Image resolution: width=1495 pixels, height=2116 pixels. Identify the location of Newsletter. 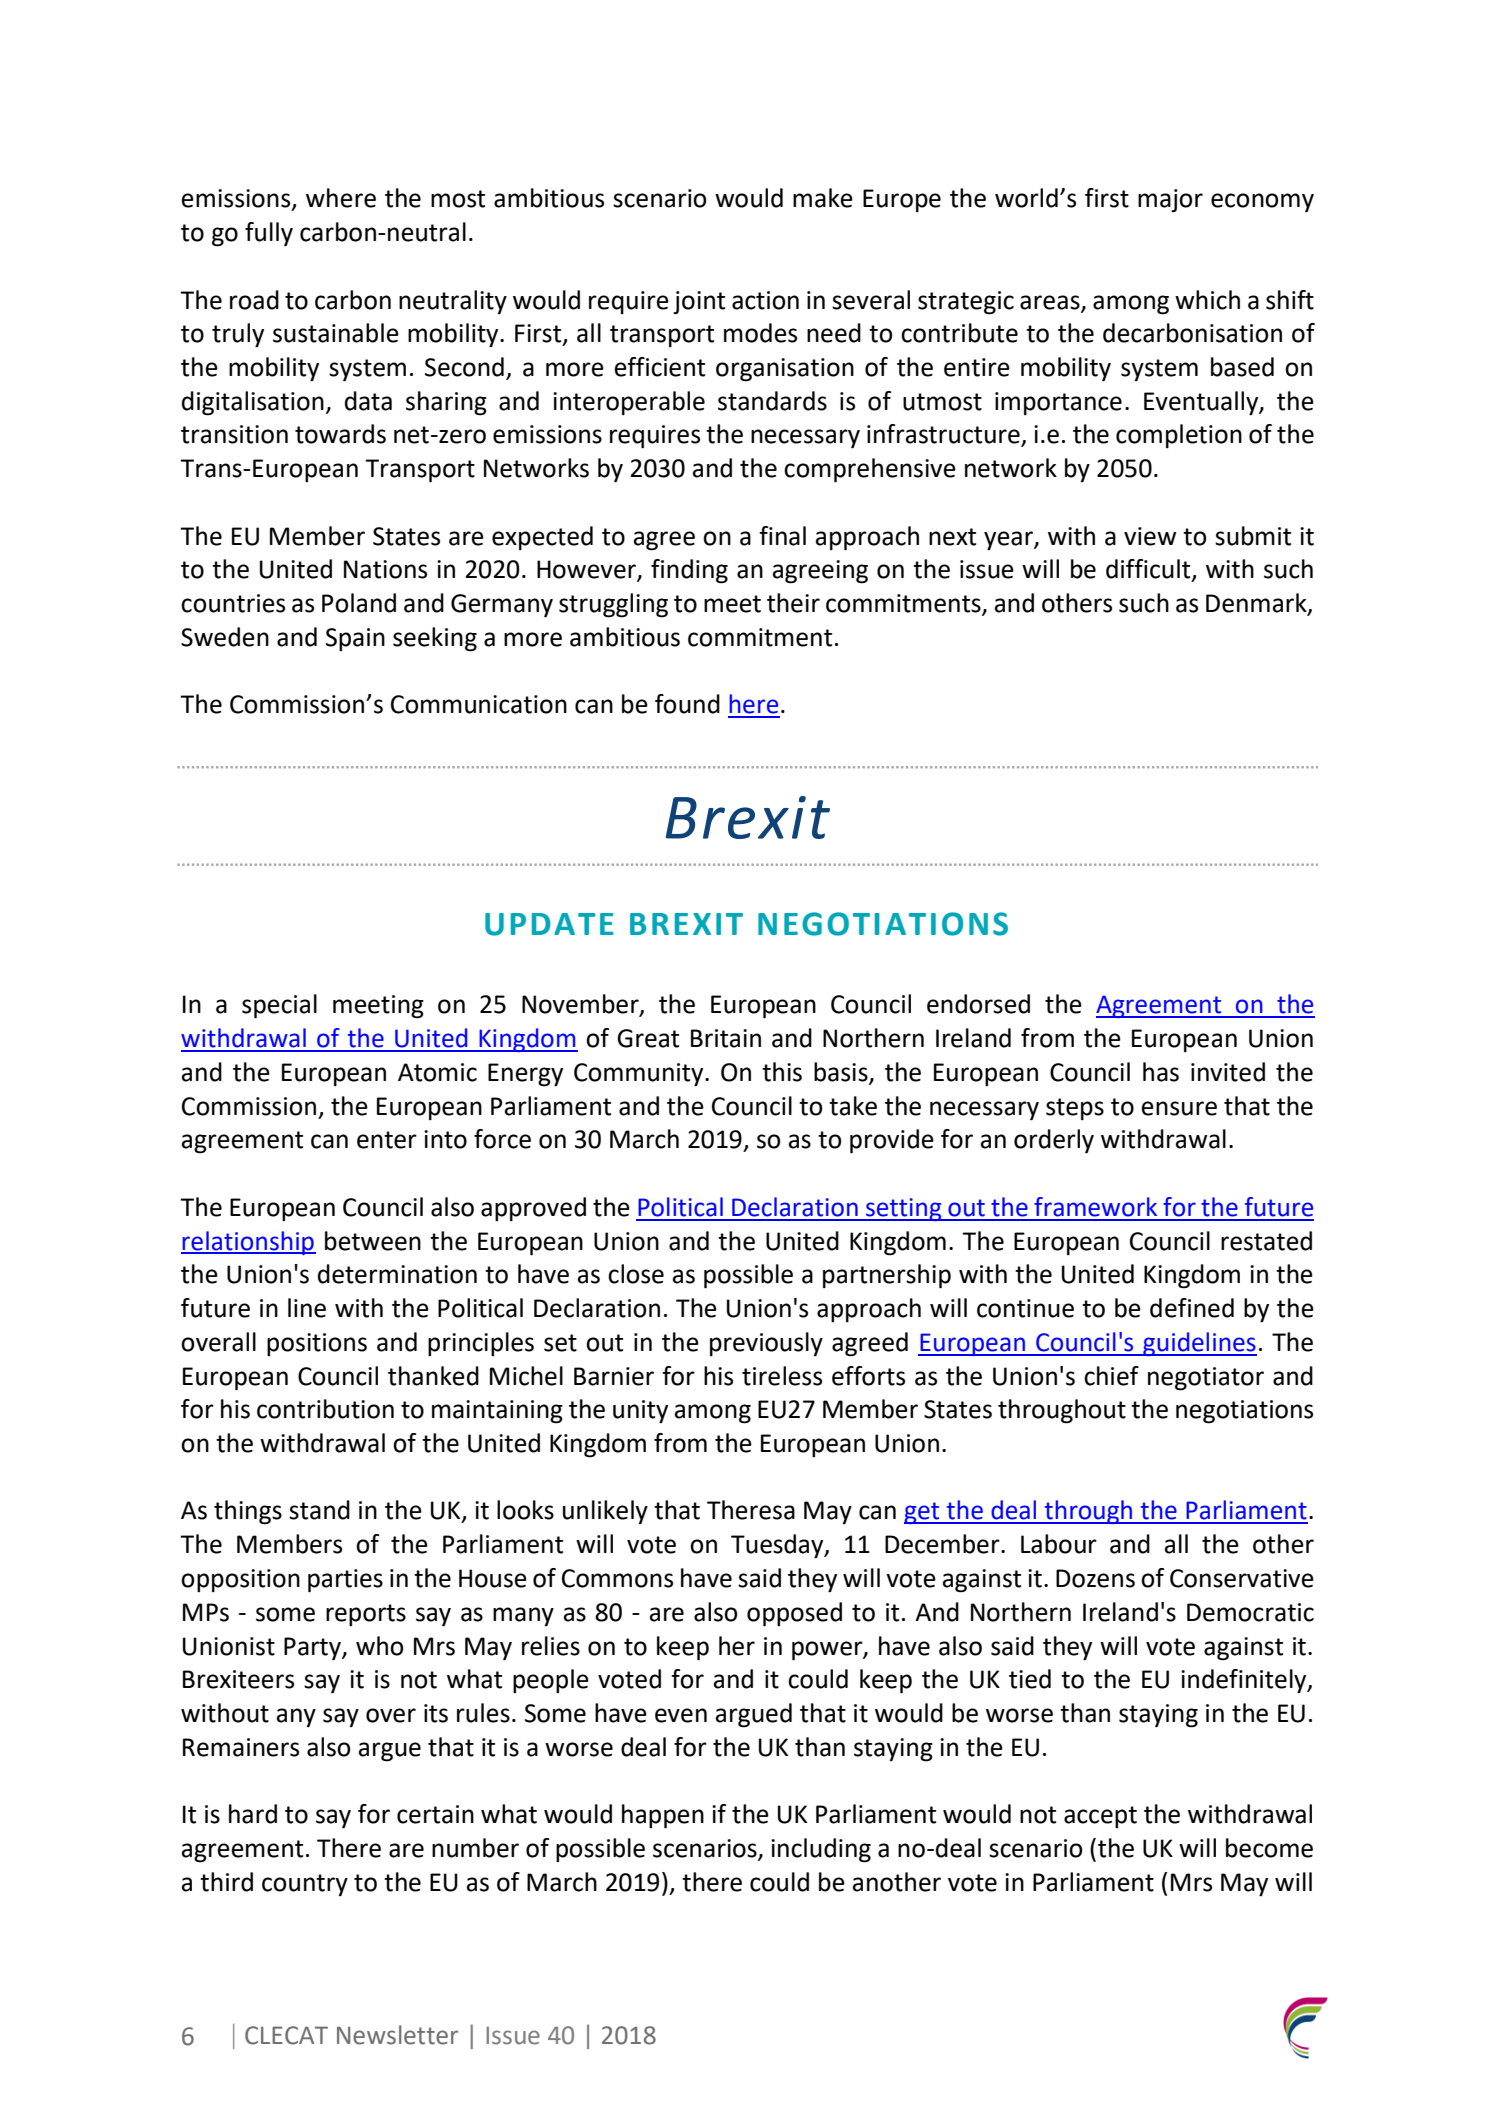
(397, 2035).
